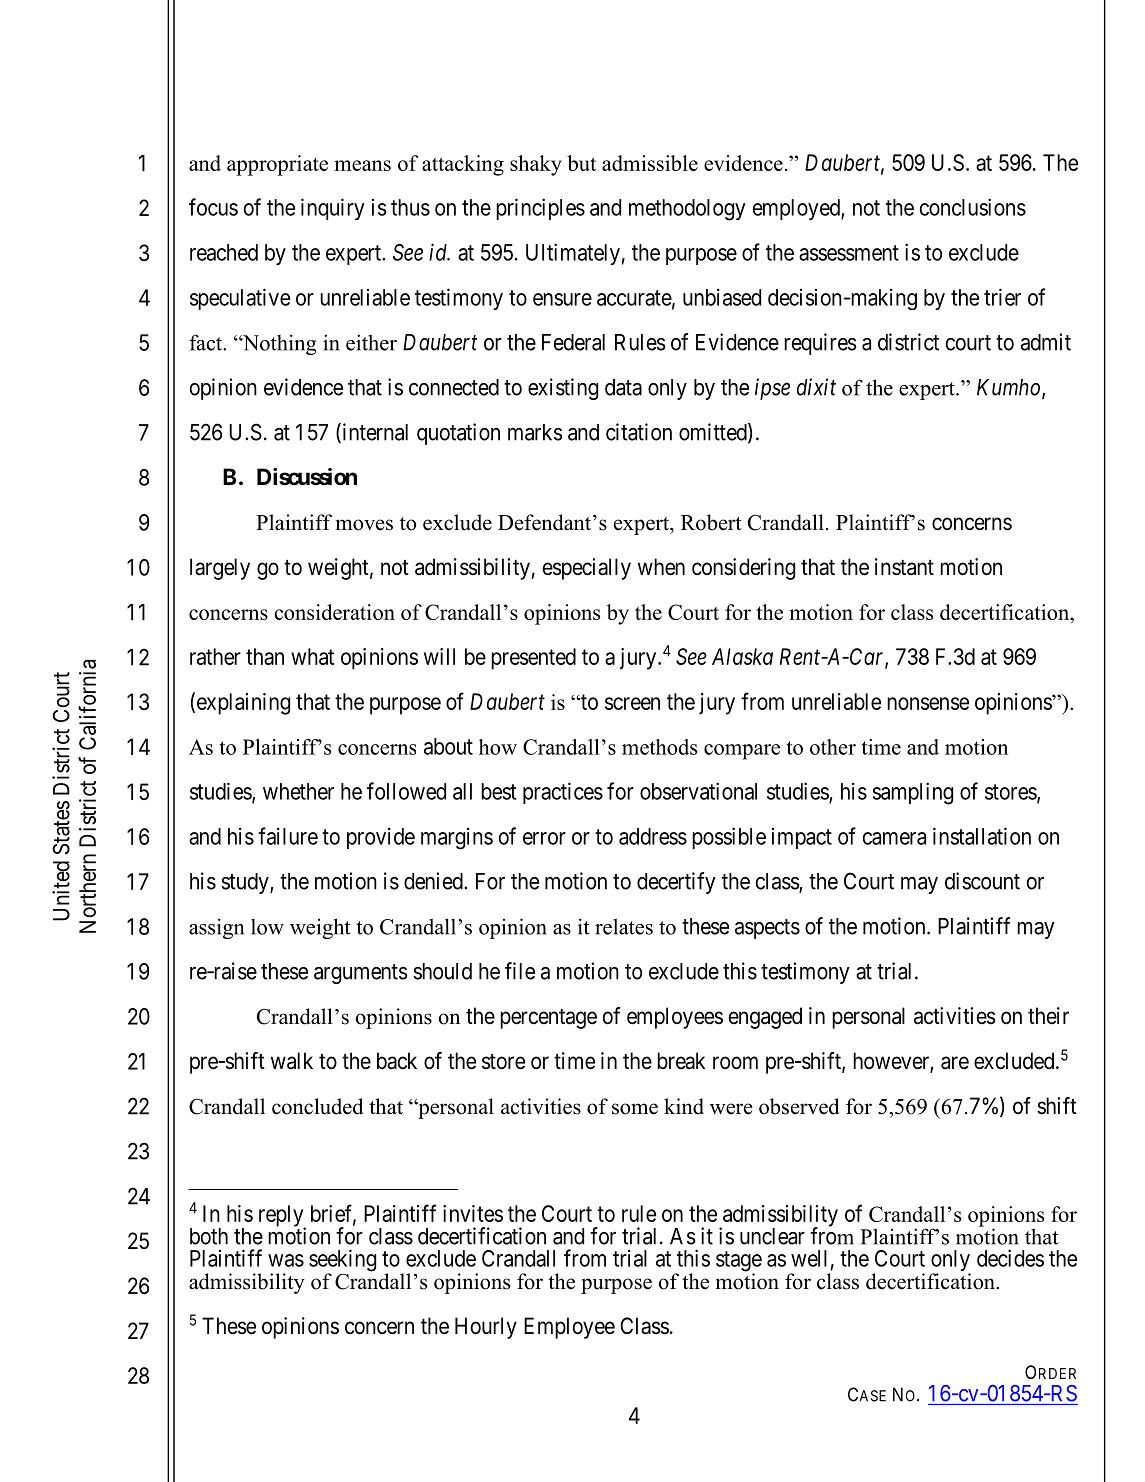 Image resolution: width=1145 pixels, height=1482 pixels. I want to click on conclusions, so click(972, 207).
